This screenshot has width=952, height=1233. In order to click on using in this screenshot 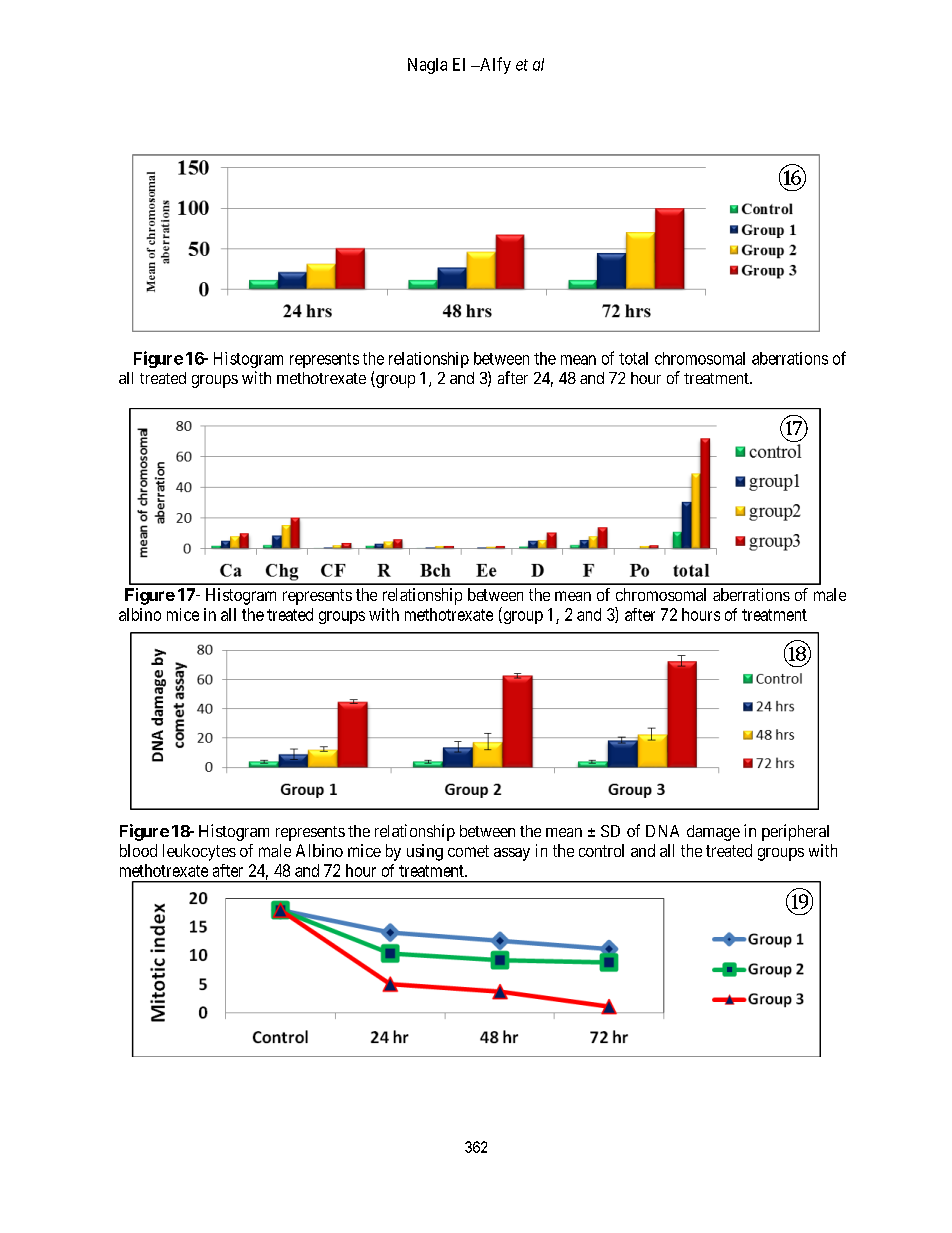, I will do `click(425, 852)`.
